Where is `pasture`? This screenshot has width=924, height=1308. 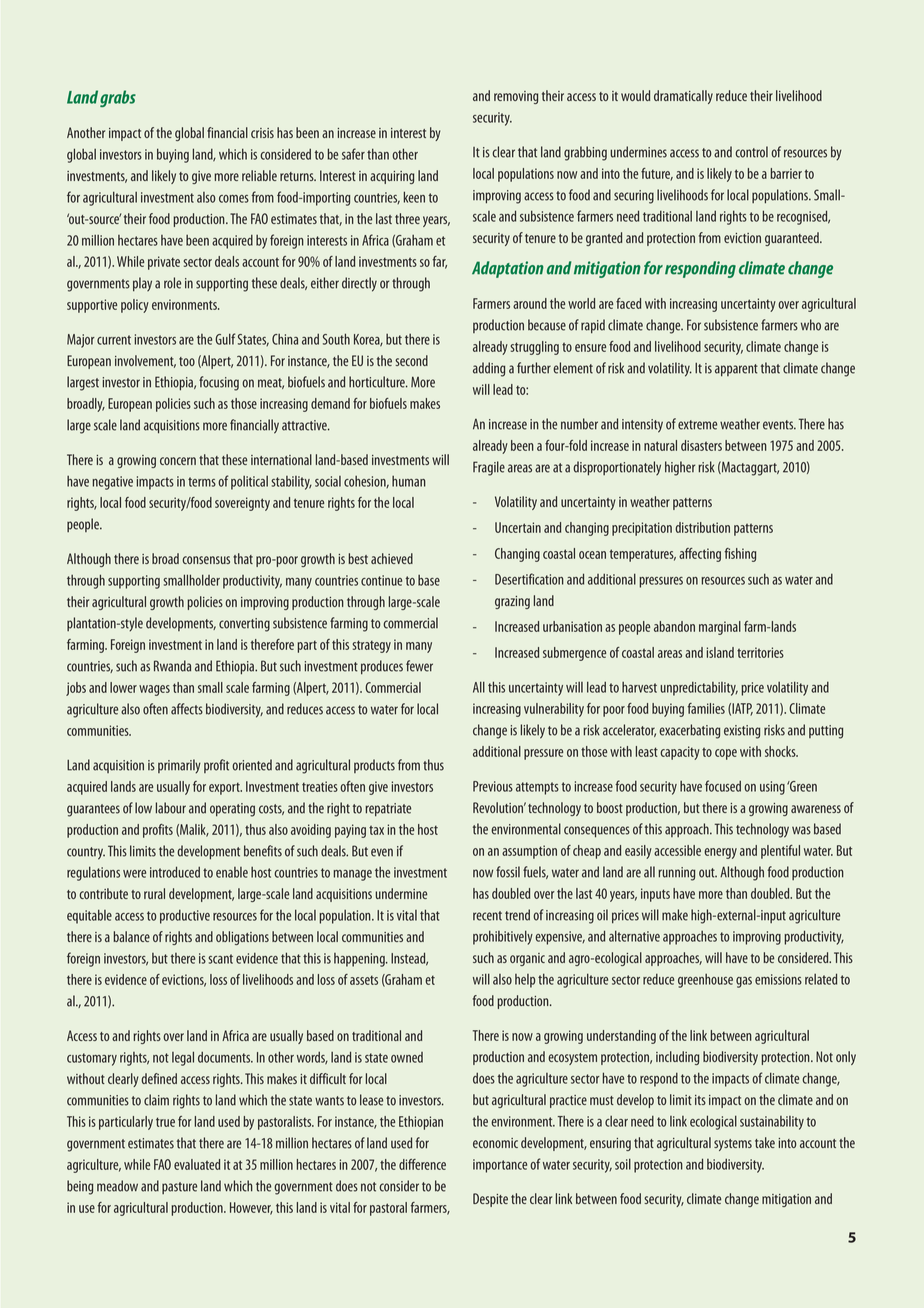 pasture is located at coordinates (179, 1188).
